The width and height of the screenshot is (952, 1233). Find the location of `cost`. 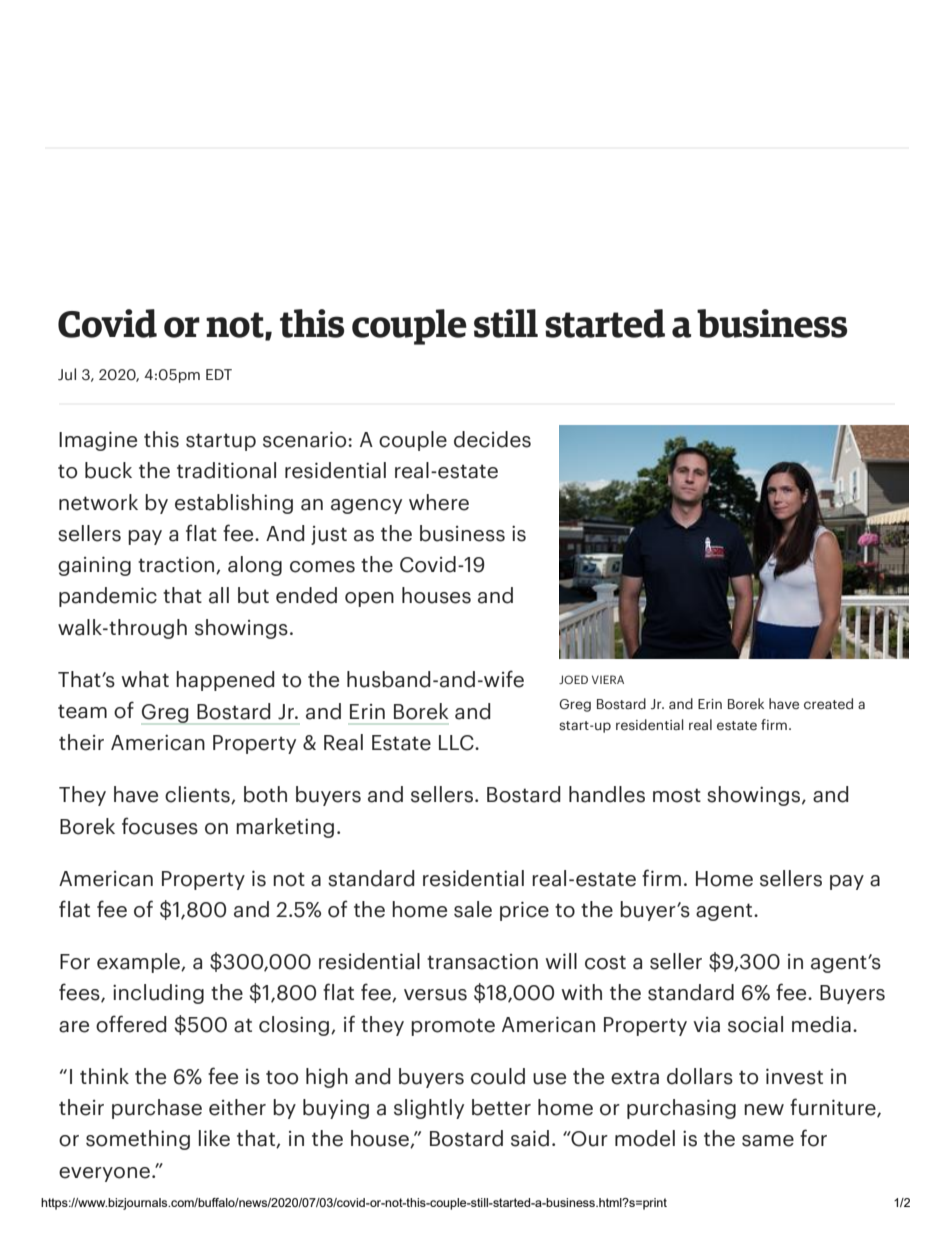

cost is located at coordinates (605, 962).
